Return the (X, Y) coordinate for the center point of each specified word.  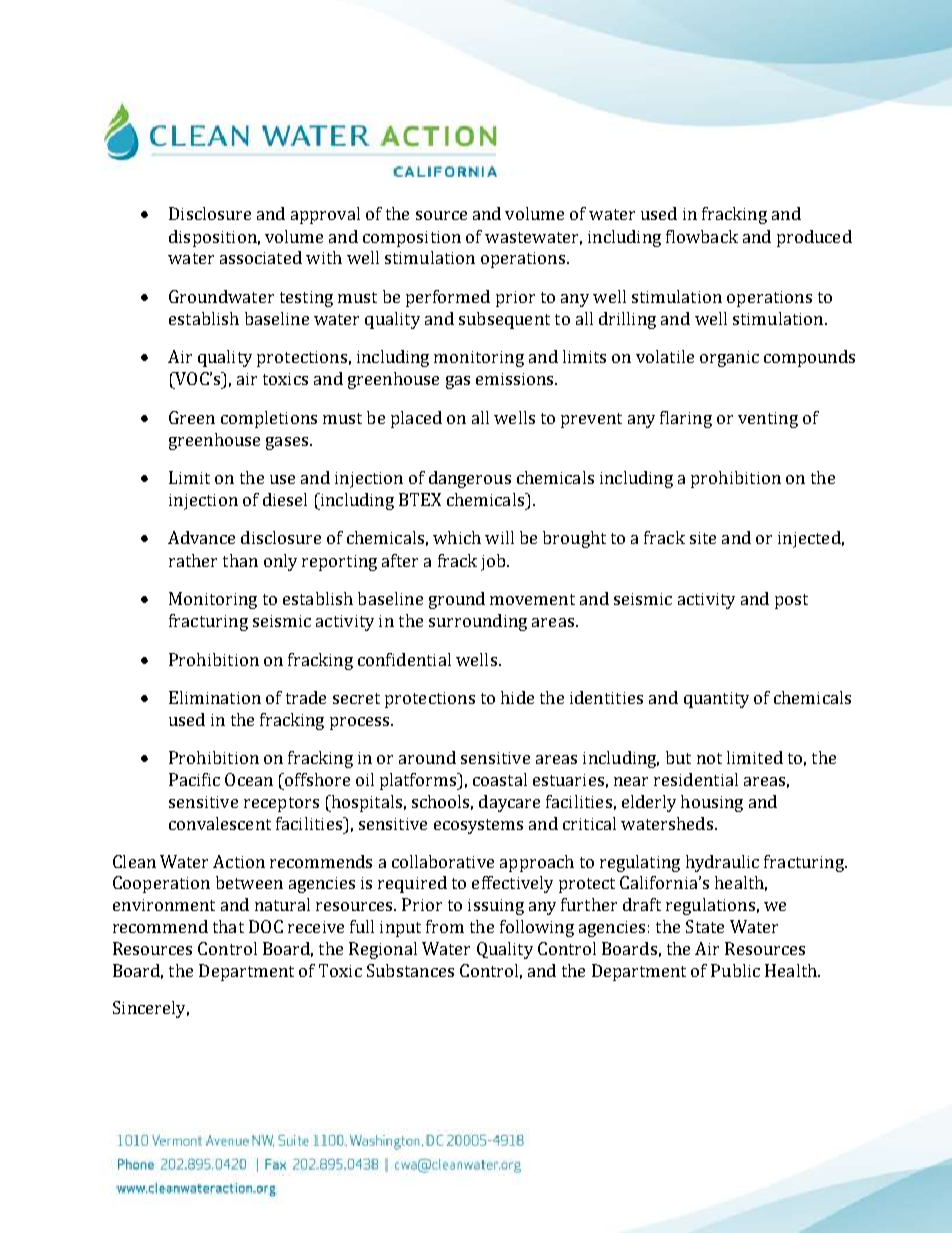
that (228, 926)
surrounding (478, 622)
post (791, 601)
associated (261, 257)
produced (814, 238)
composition (412, 239)
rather (193, 560)
